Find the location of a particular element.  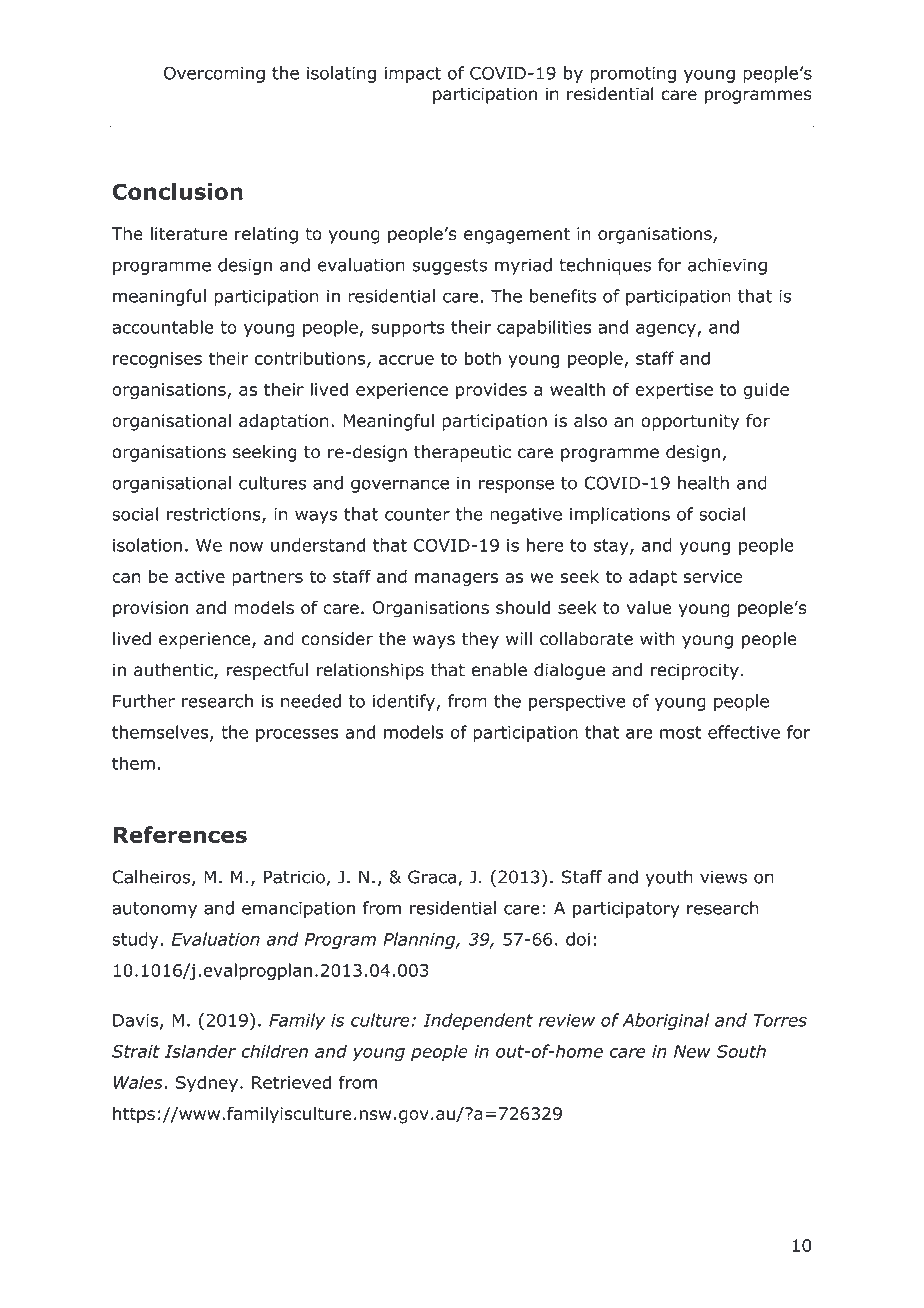

impact is located at coordinates (413, 75).
